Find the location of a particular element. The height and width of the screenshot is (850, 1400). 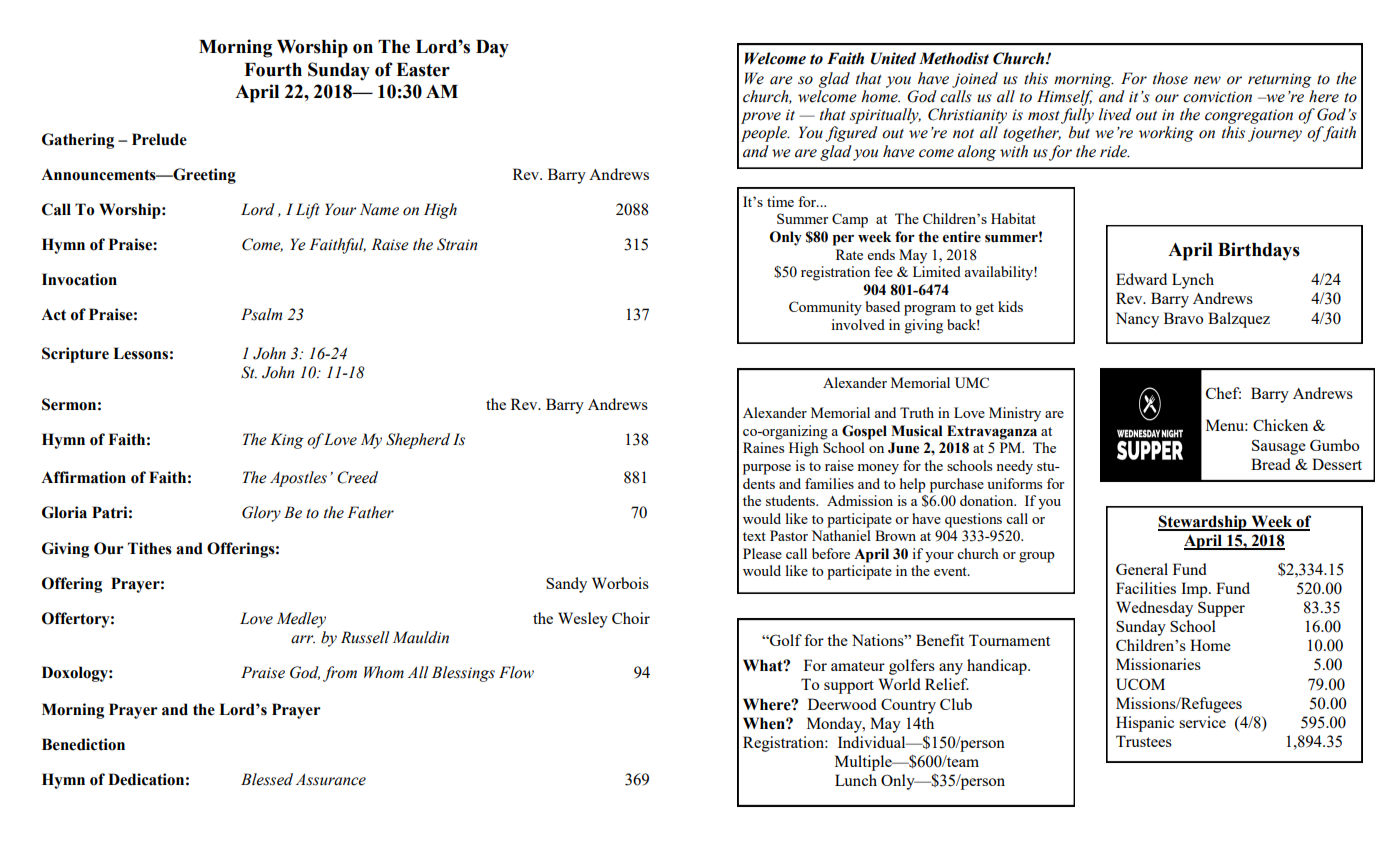

Imp is located at coordinates (1195, 590).
